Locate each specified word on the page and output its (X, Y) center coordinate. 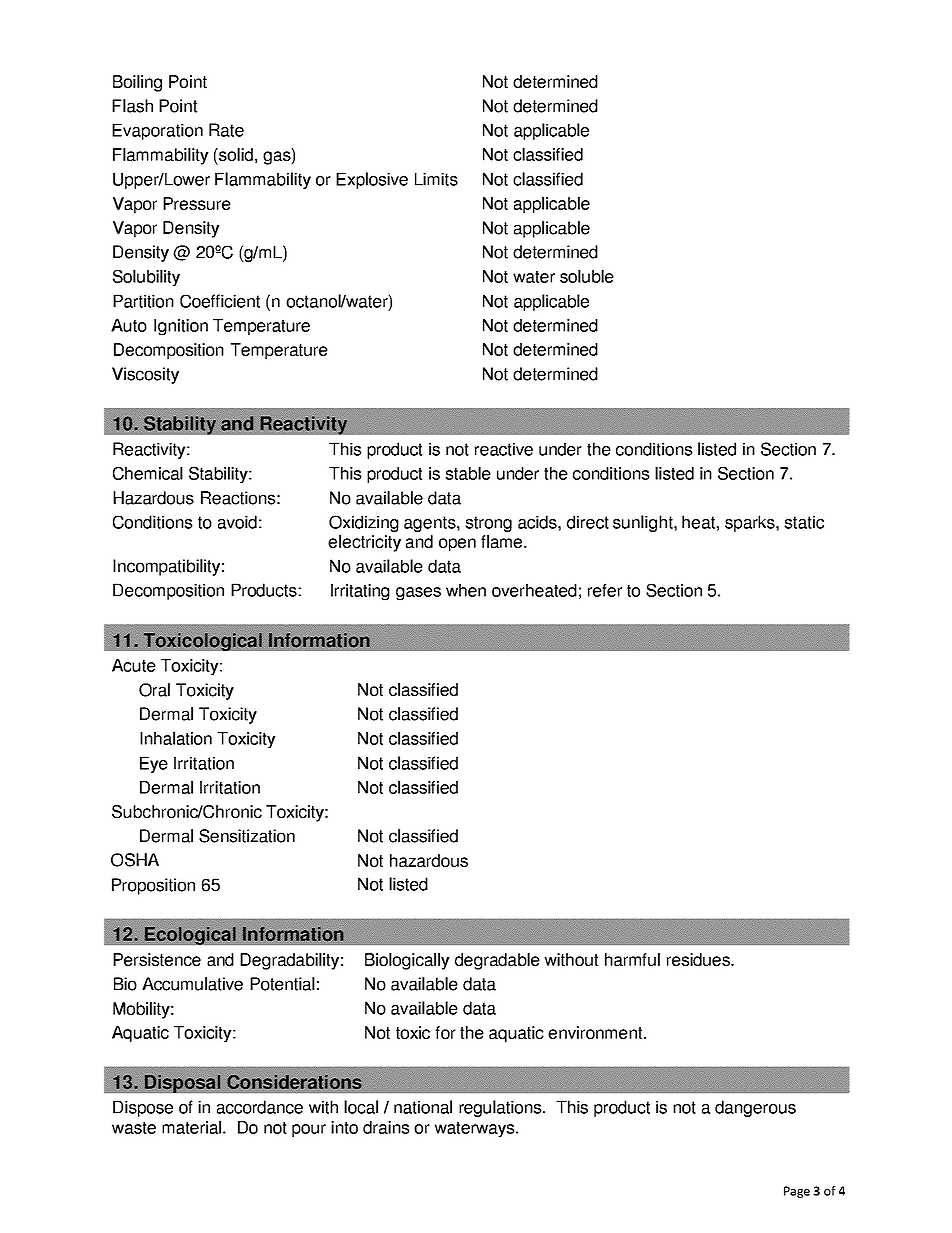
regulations (501, 1108)
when (466, 590)
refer (605, 590)
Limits (436, 179)
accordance (260, 1107)
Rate (226, 130)
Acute (134, 665)
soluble (587, 276)
